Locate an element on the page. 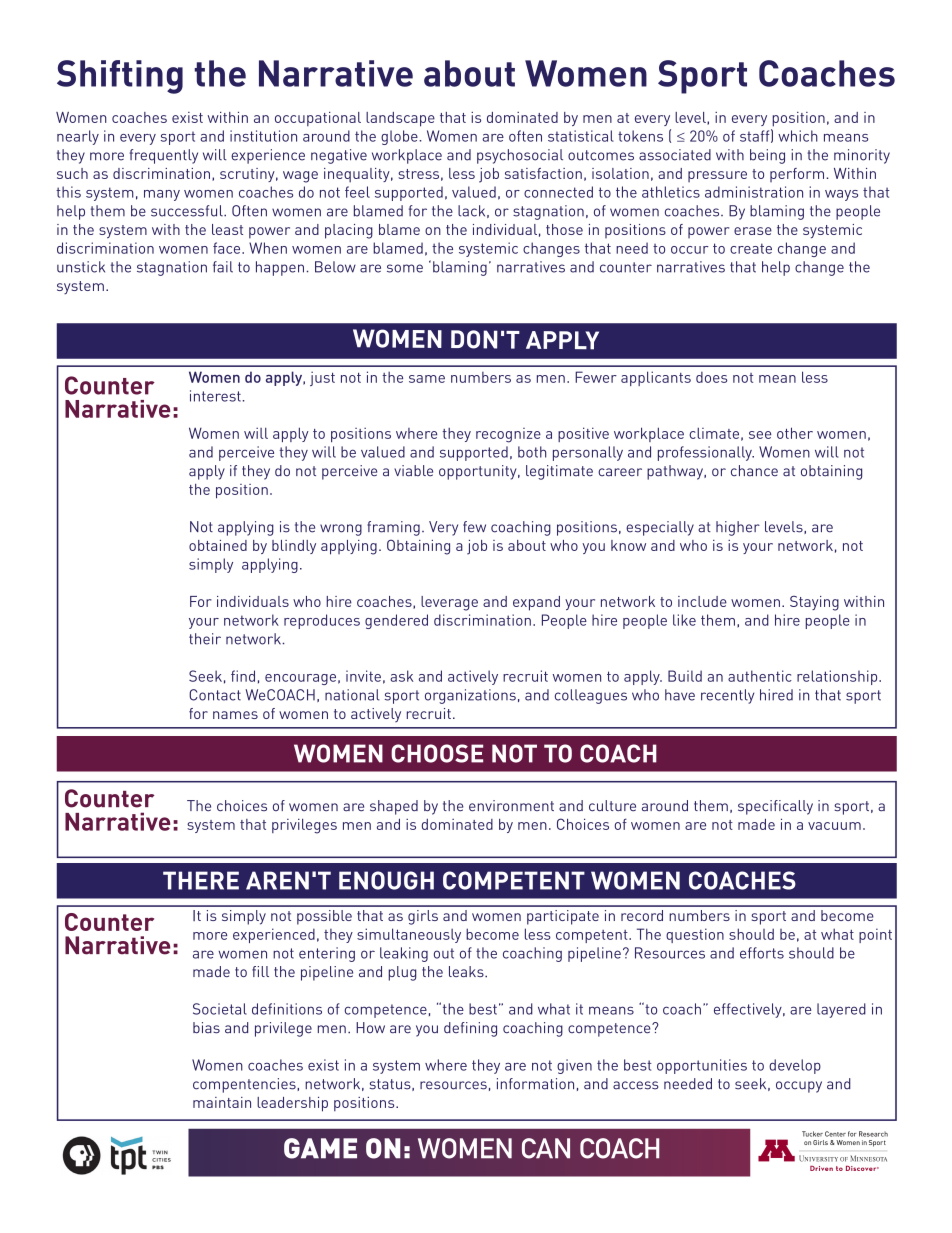  CHOOSE is located at coordinates (437, 753).
